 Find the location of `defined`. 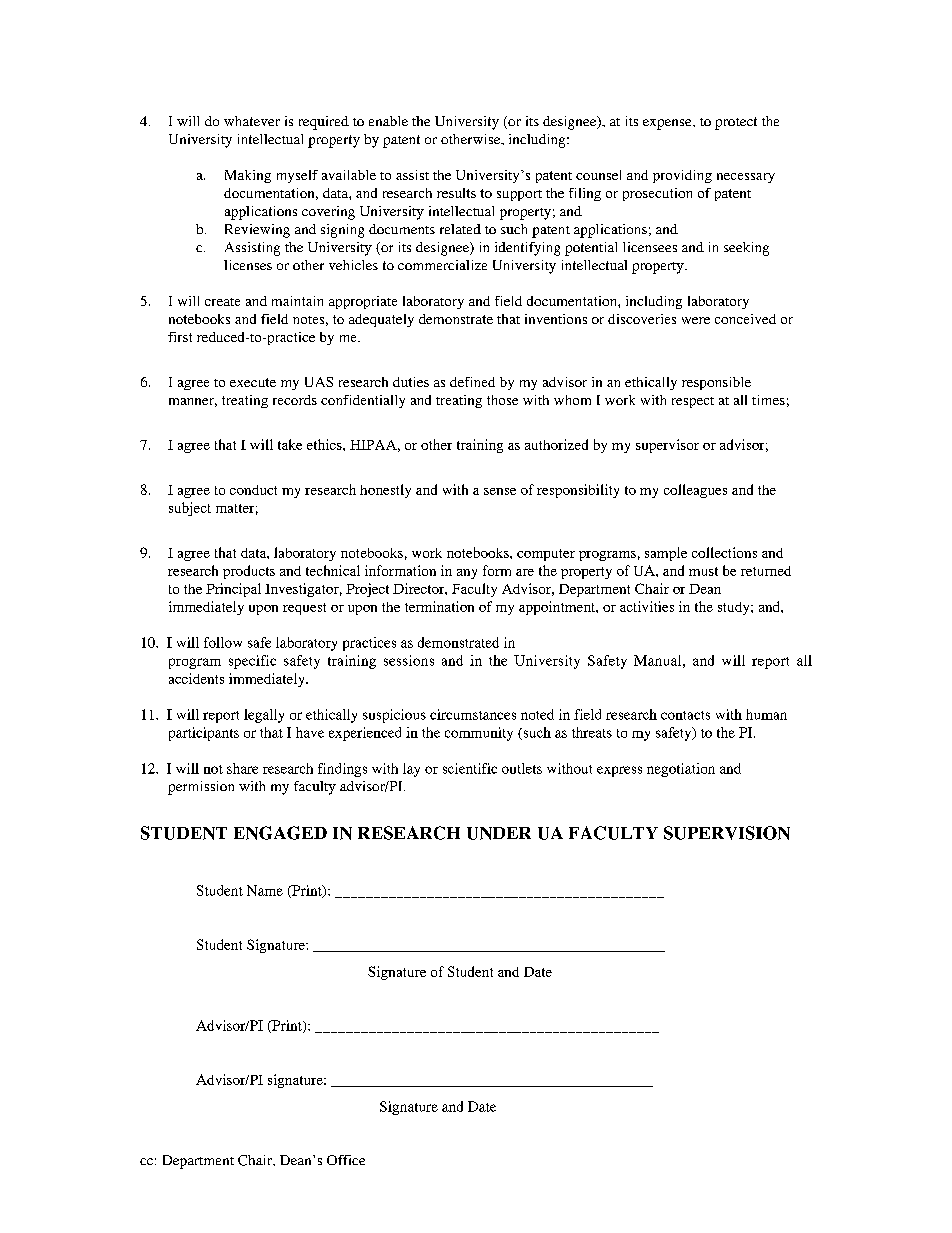

defined is located at coordinates (472, 382).
